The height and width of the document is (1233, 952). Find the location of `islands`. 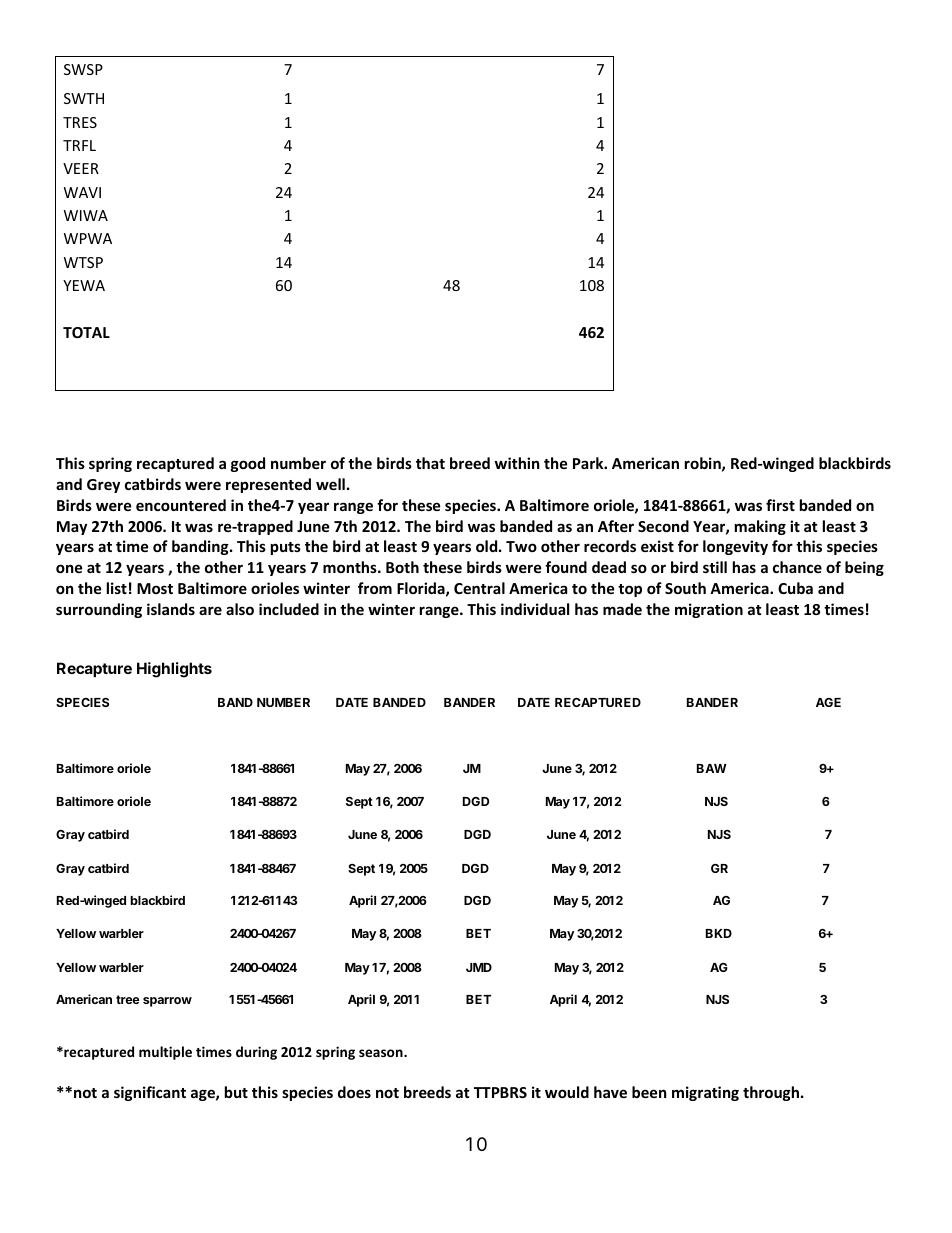

islands is located at coordinates (171, 609).
